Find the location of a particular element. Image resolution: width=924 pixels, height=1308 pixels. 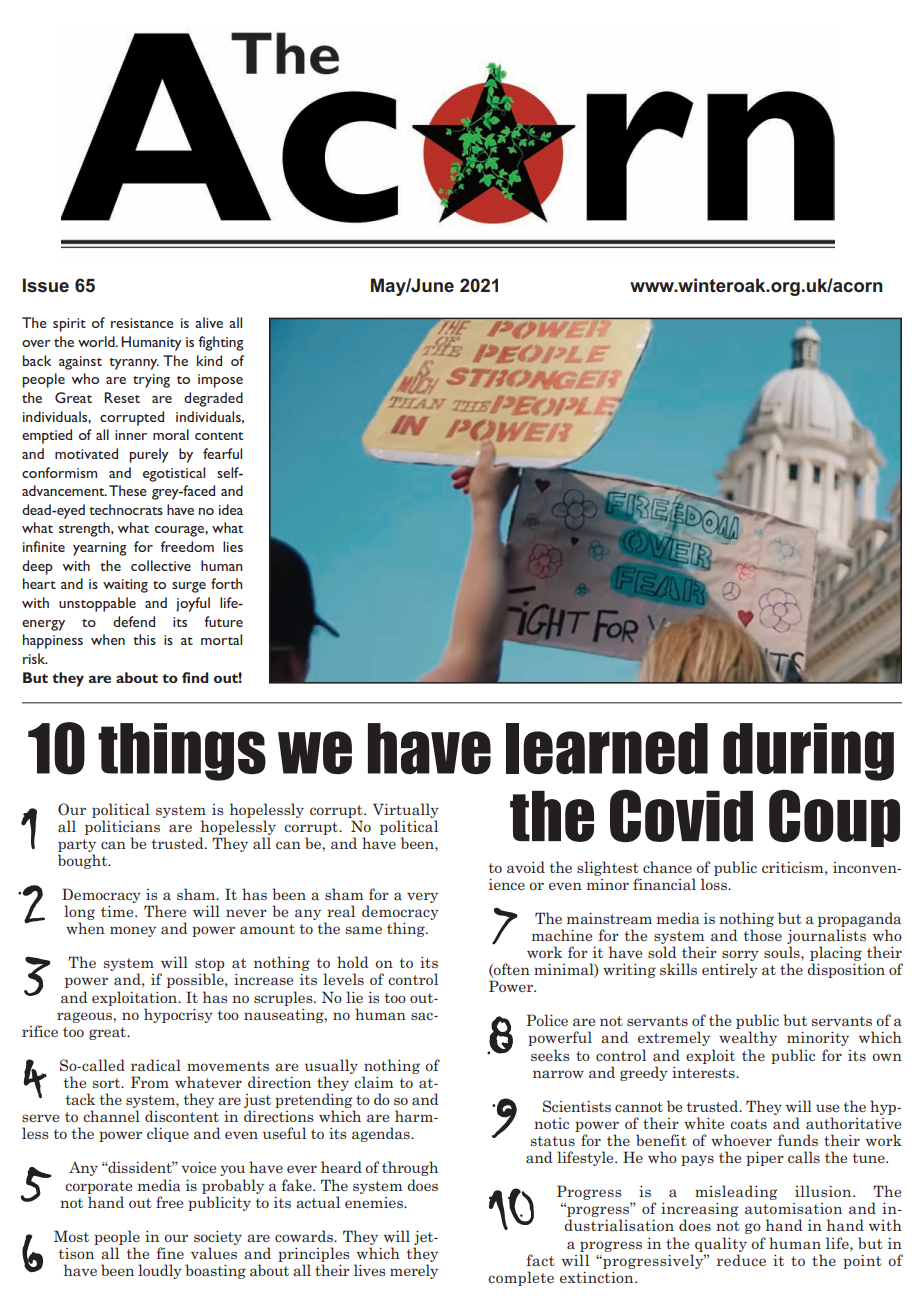

resistance is located at coordinates (142, 323).
